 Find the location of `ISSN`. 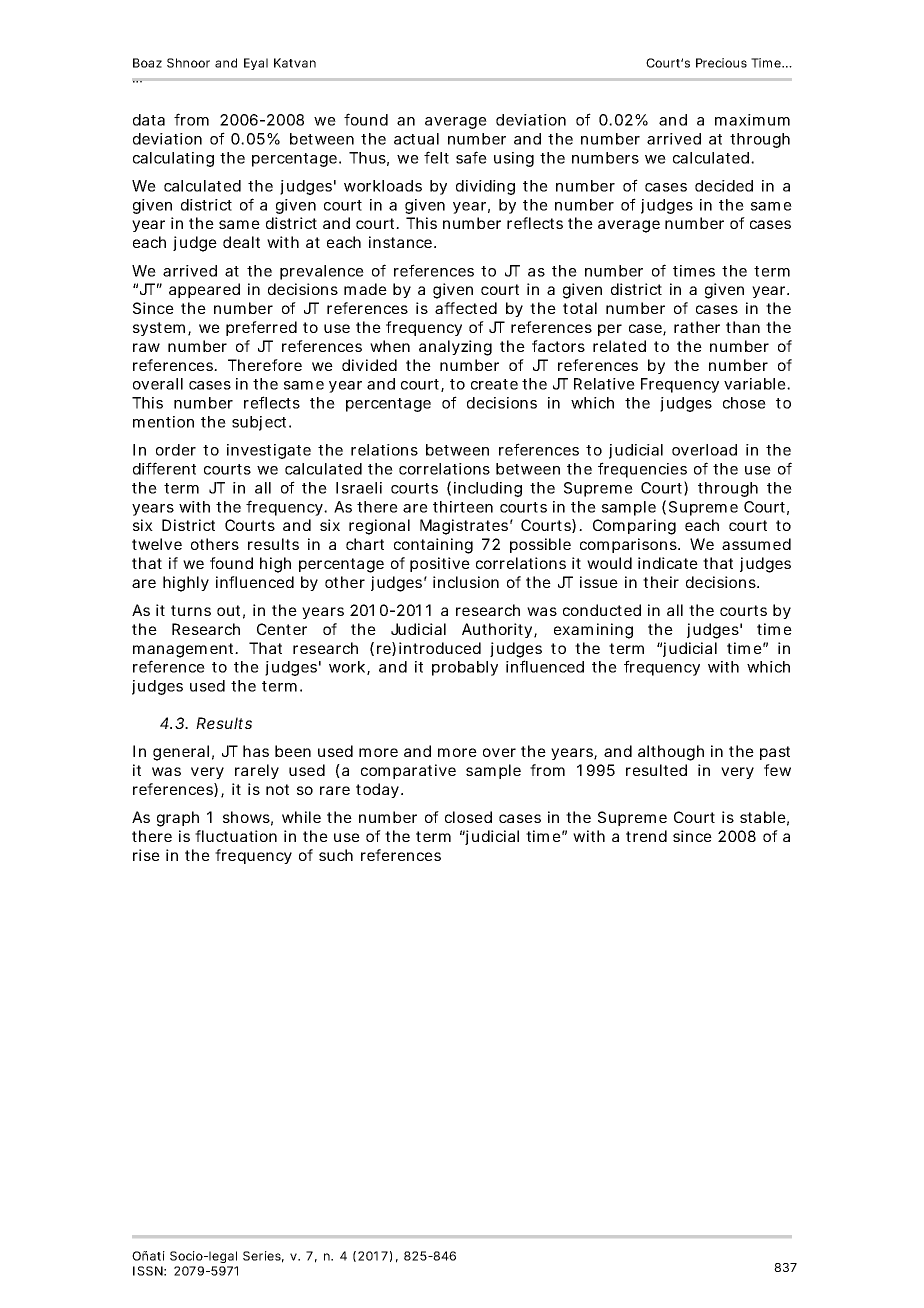

ISSN is located at coordinates (148, 1271).
